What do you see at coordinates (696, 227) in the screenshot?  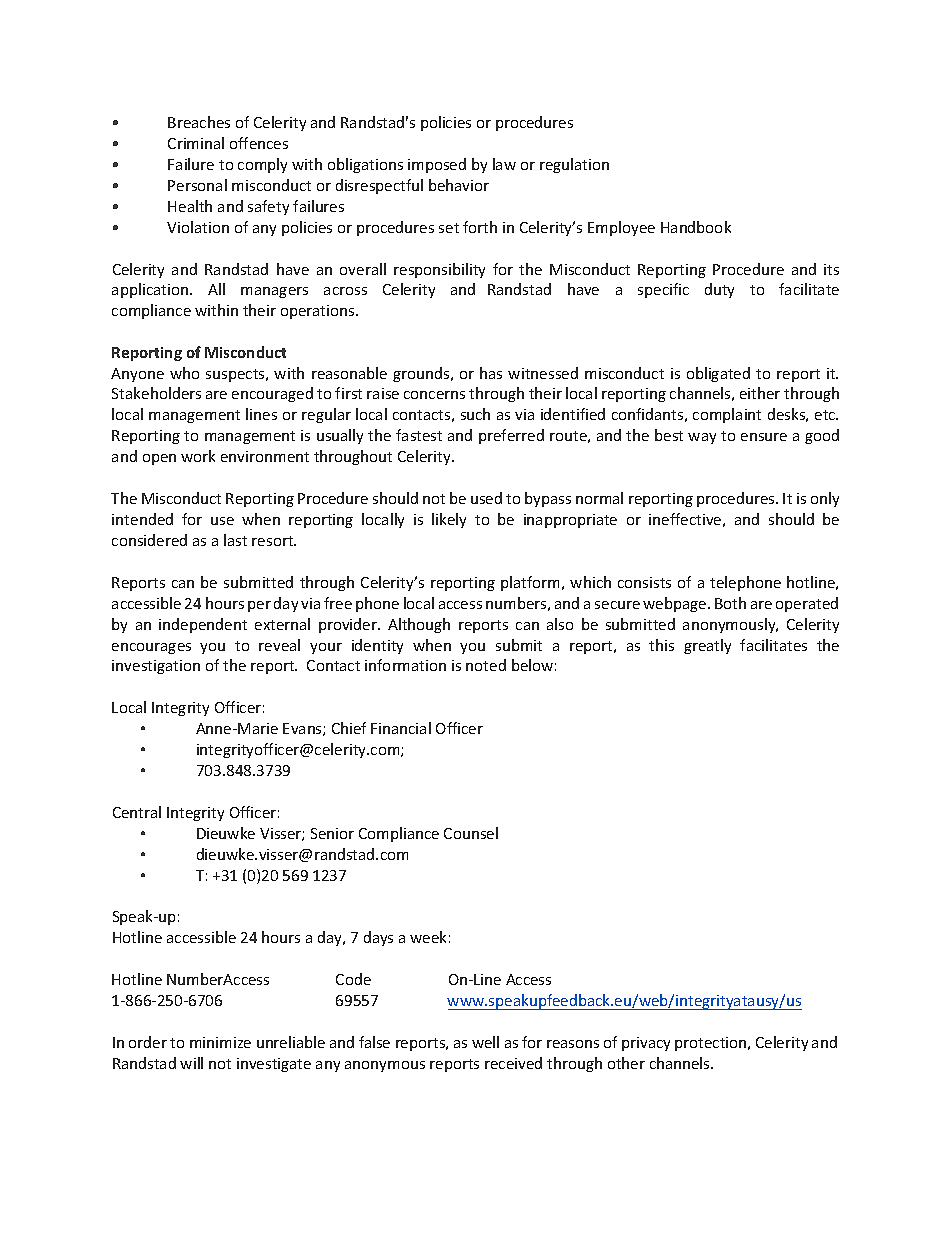 I see `Handbook` at bounding box center [696, 227].
